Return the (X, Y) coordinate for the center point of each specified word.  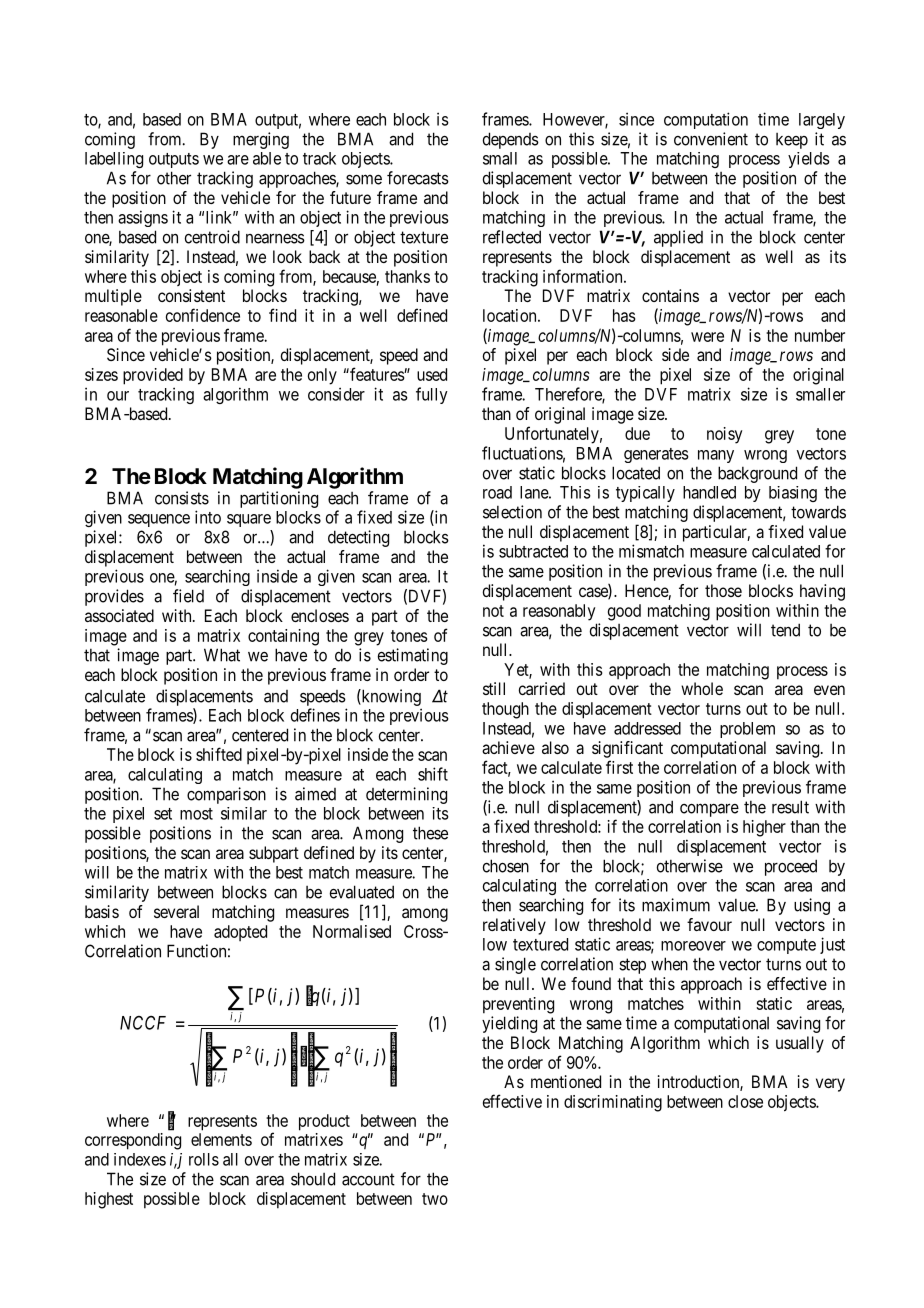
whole (702, 688)
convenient (711, 139)
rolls (204, 1159)
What (222, 655)
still (494, 688)
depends (511, 140)
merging (261, 140)
